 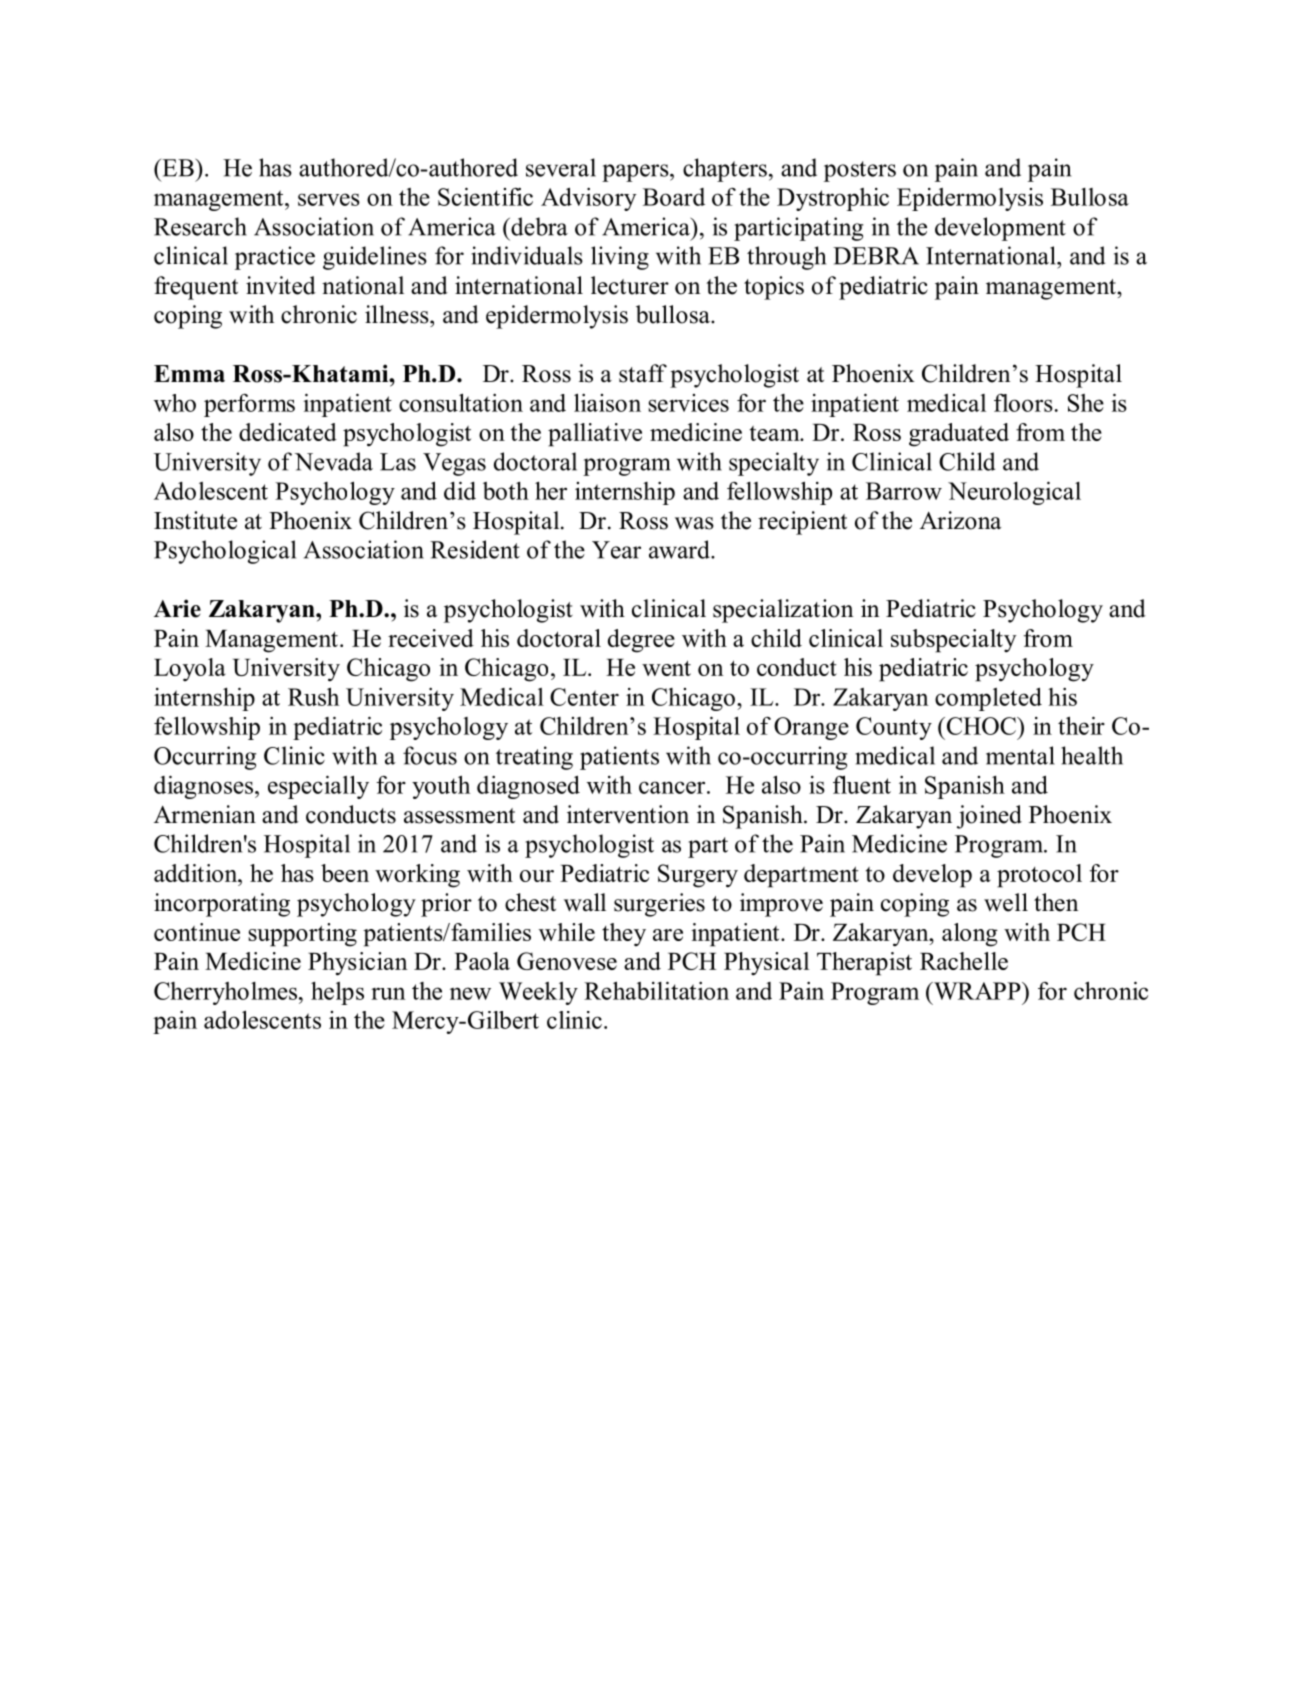 What do you see at coordinates (584, 697) in the page?
I see `Center` at bounding box center [584, 697].
